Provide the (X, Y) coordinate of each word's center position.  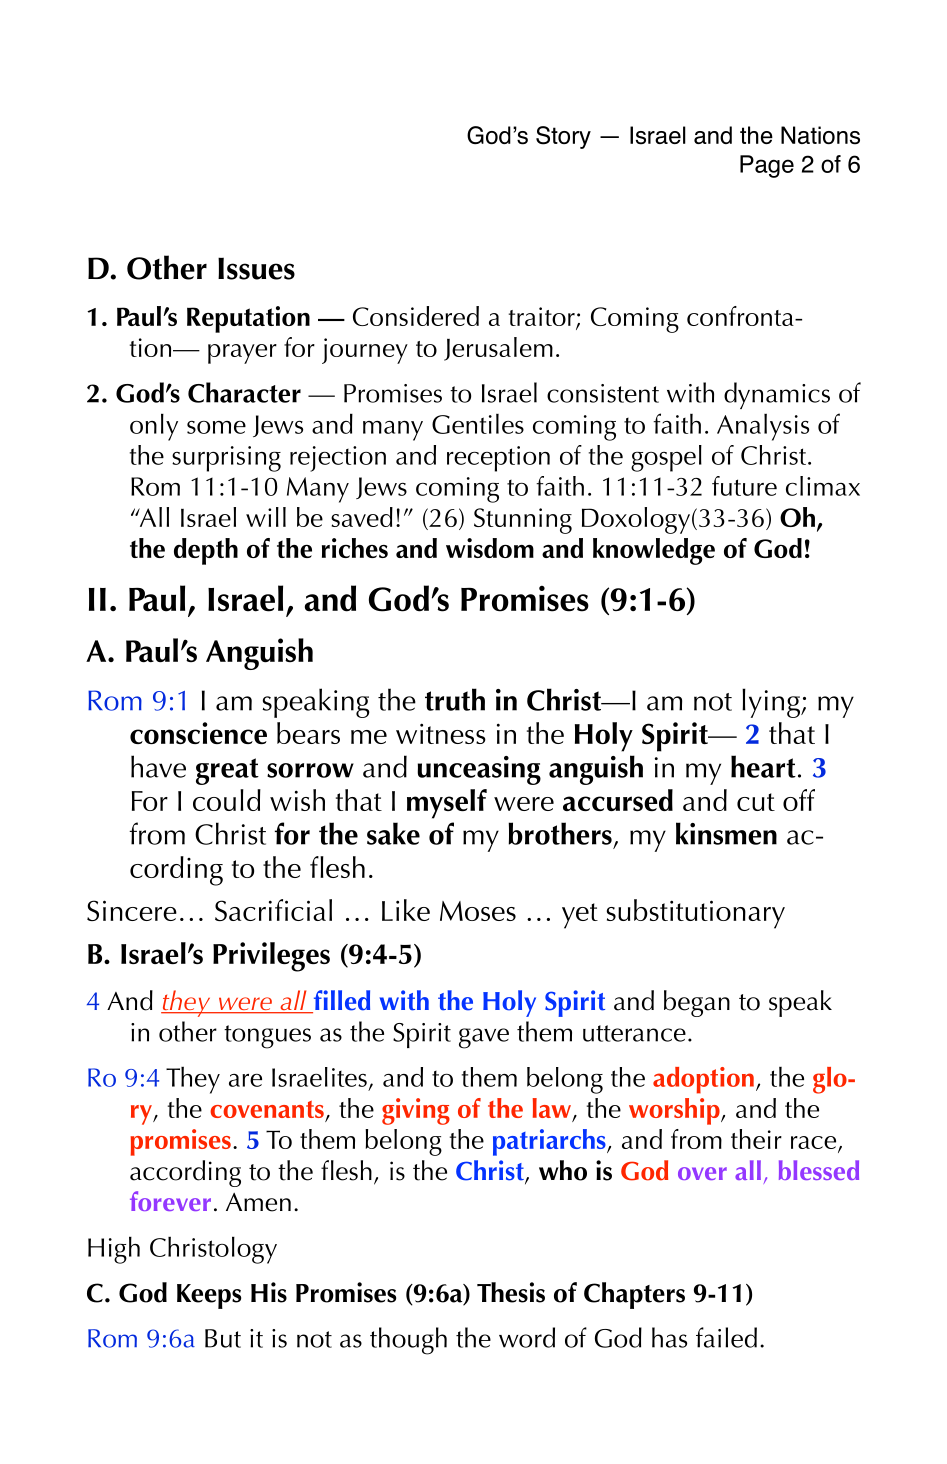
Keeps (209, 1296)
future (744, 486)
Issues (256, 268)
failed (726, 1337)
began (697, 1003)
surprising (226, 459)
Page (767, 166)
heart (763, 766)
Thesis (511, 1292)
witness (441, 733)
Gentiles (478, 424)
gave (484, 1038)
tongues (267, 1037)
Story (563, 137)
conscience (198, 733)
